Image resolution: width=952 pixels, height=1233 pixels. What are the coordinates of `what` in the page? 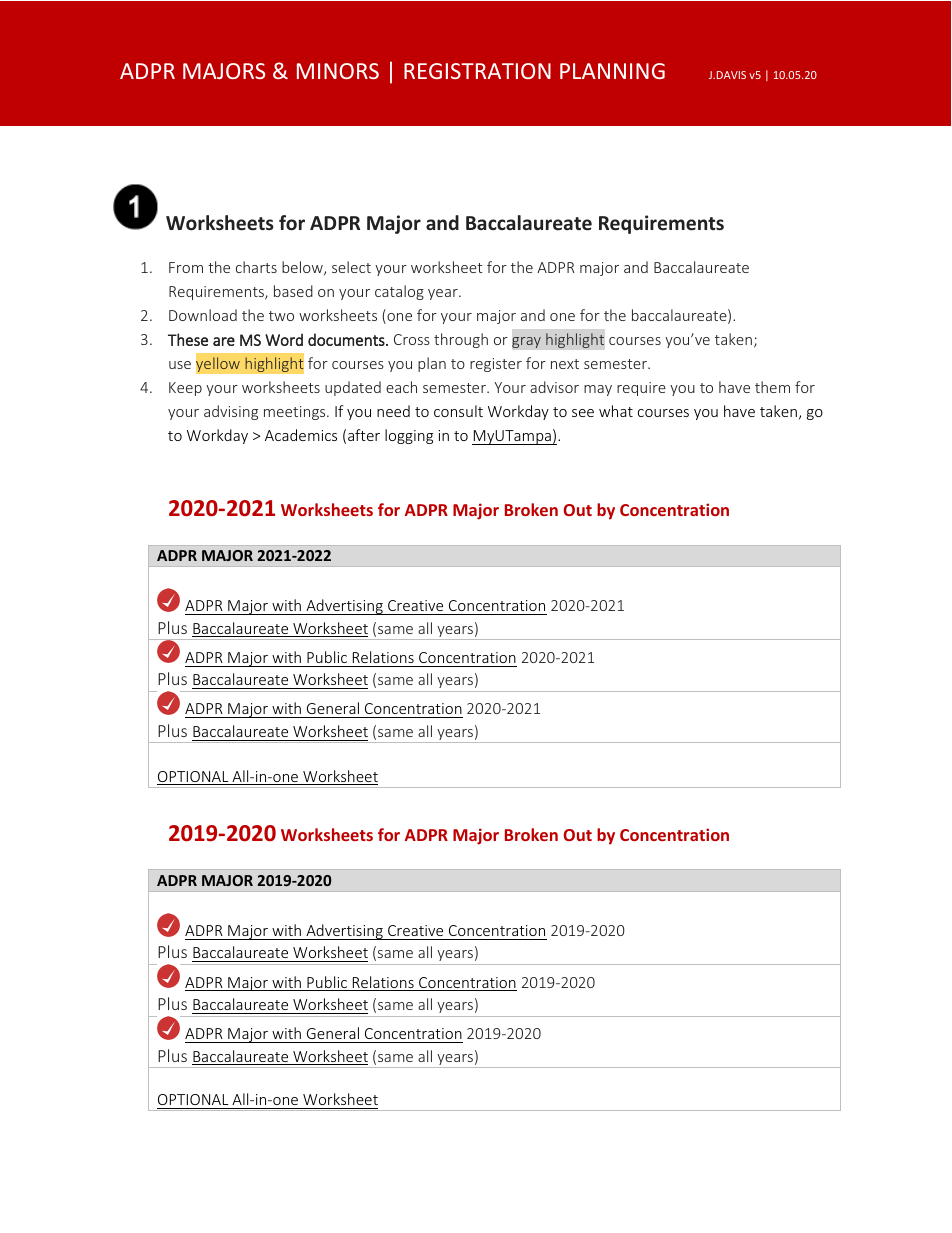 It's located at (616, 411).
